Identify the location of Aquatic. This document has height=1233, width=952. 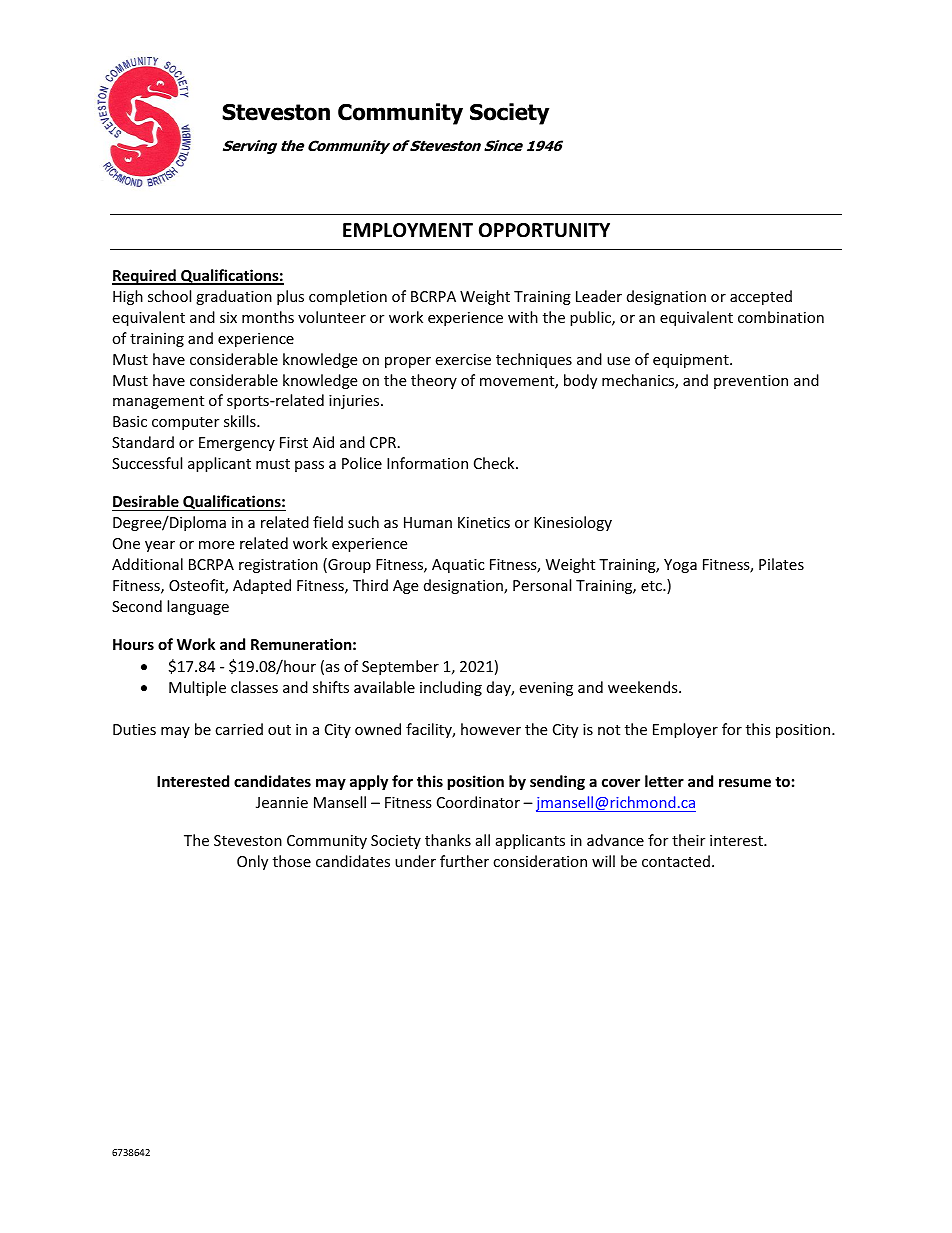
(458, 566).
